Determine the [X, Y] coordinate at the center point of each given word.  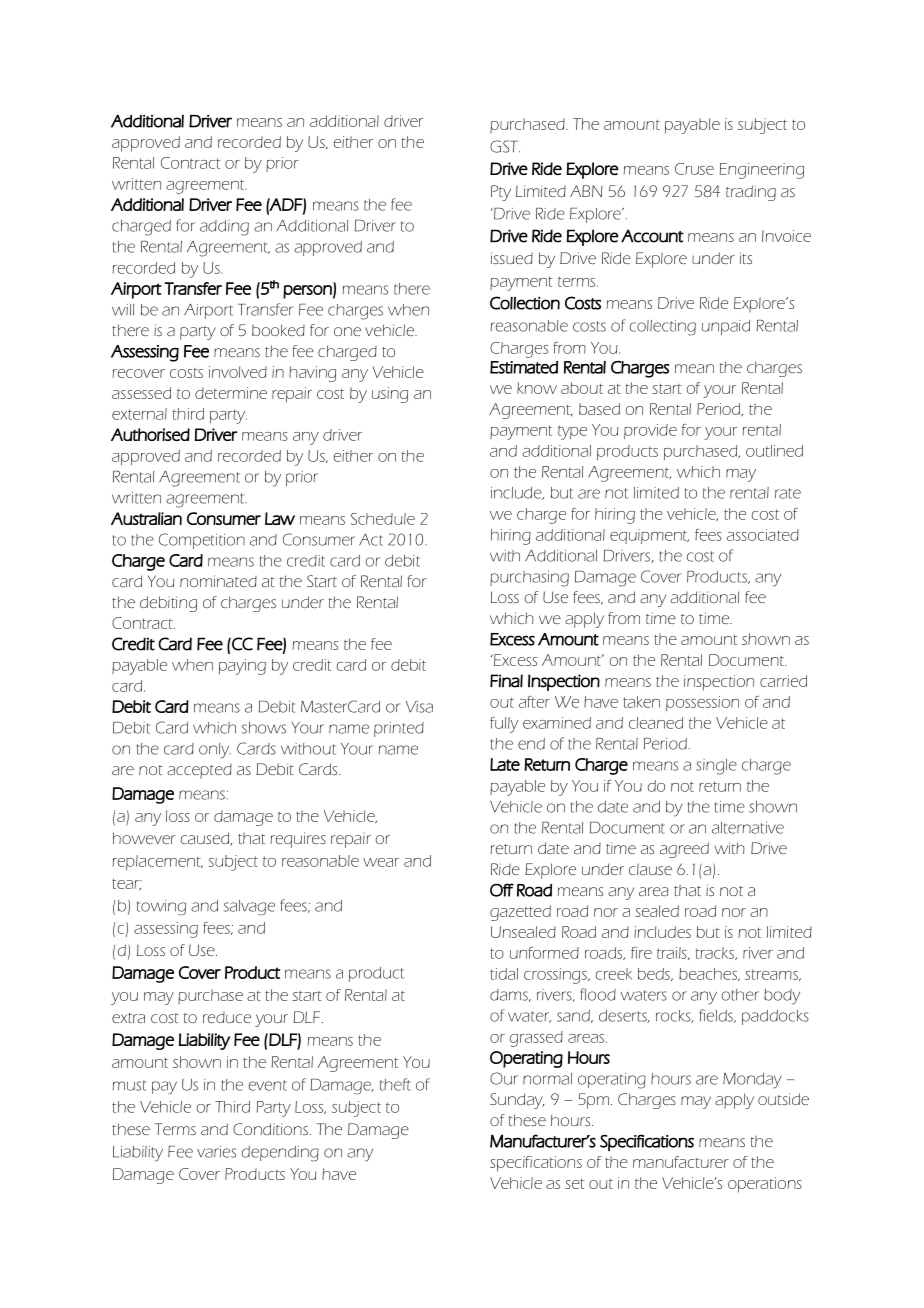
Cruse [694, 169]
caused [206, 839]
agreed [684, 850]
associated [763, 535]
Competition [202, 541]
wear [381, 862]
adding [224, 228]
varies [216, 1152]
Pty [501, 193]
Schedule [383, 519]
